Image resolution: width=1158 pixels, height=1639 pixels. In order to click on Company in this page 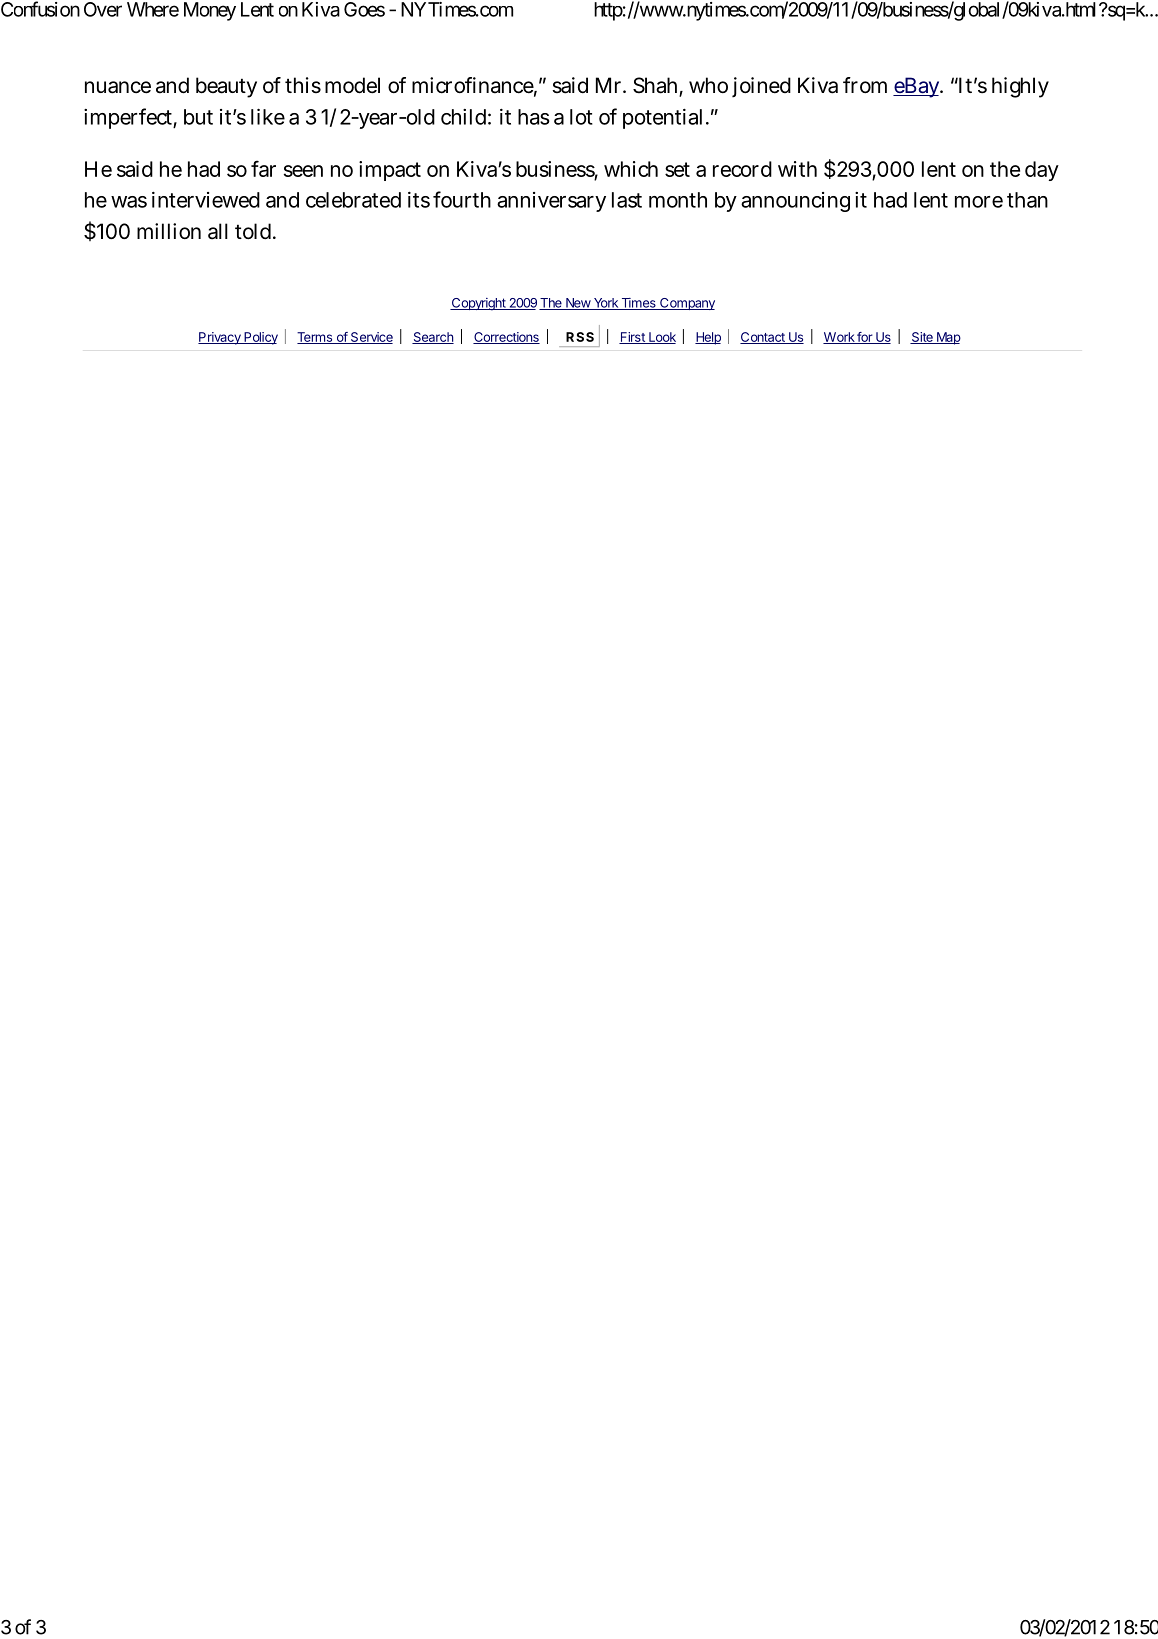, I will do `click(686, 304)`.
